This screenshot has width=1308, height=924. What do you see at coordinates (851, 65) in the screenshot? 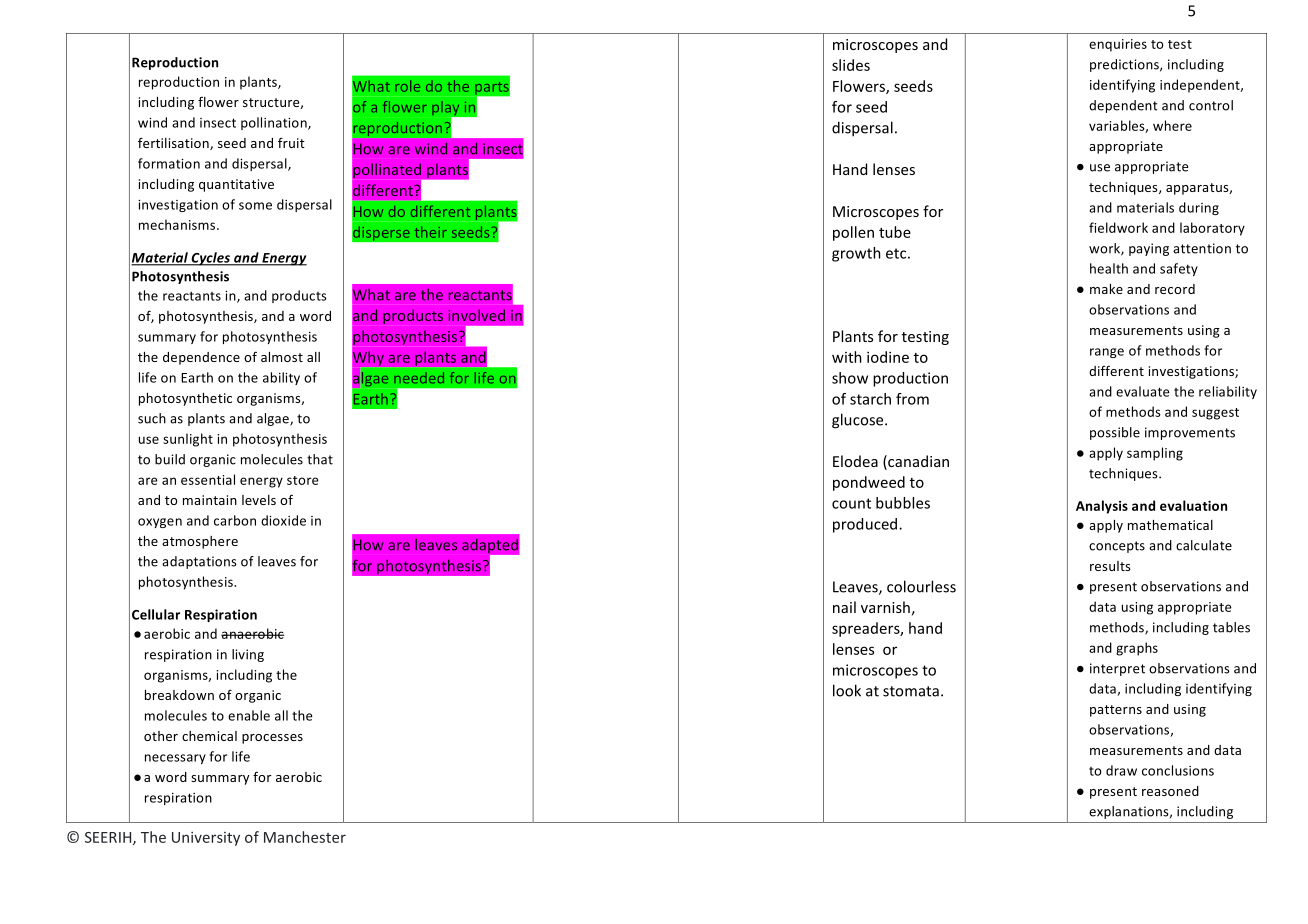
I see `slides` at bounding box center [851, 65].
